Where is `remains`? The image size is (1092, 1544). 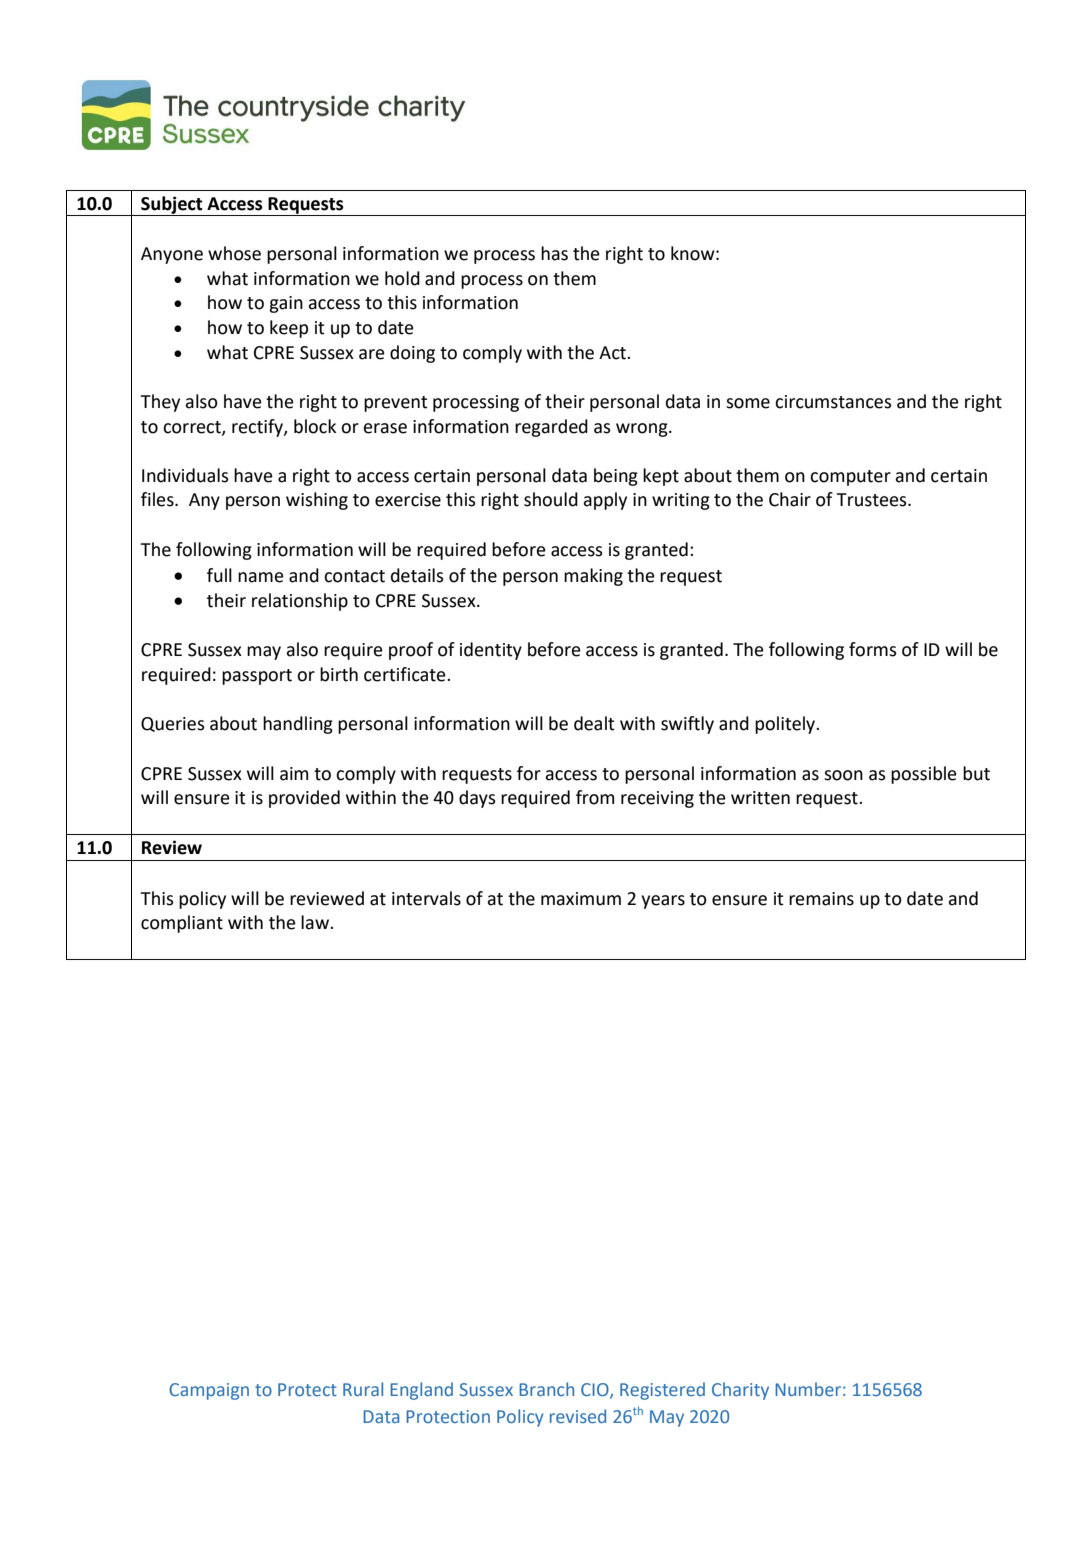
remains is located at coordinates (821, 899).
